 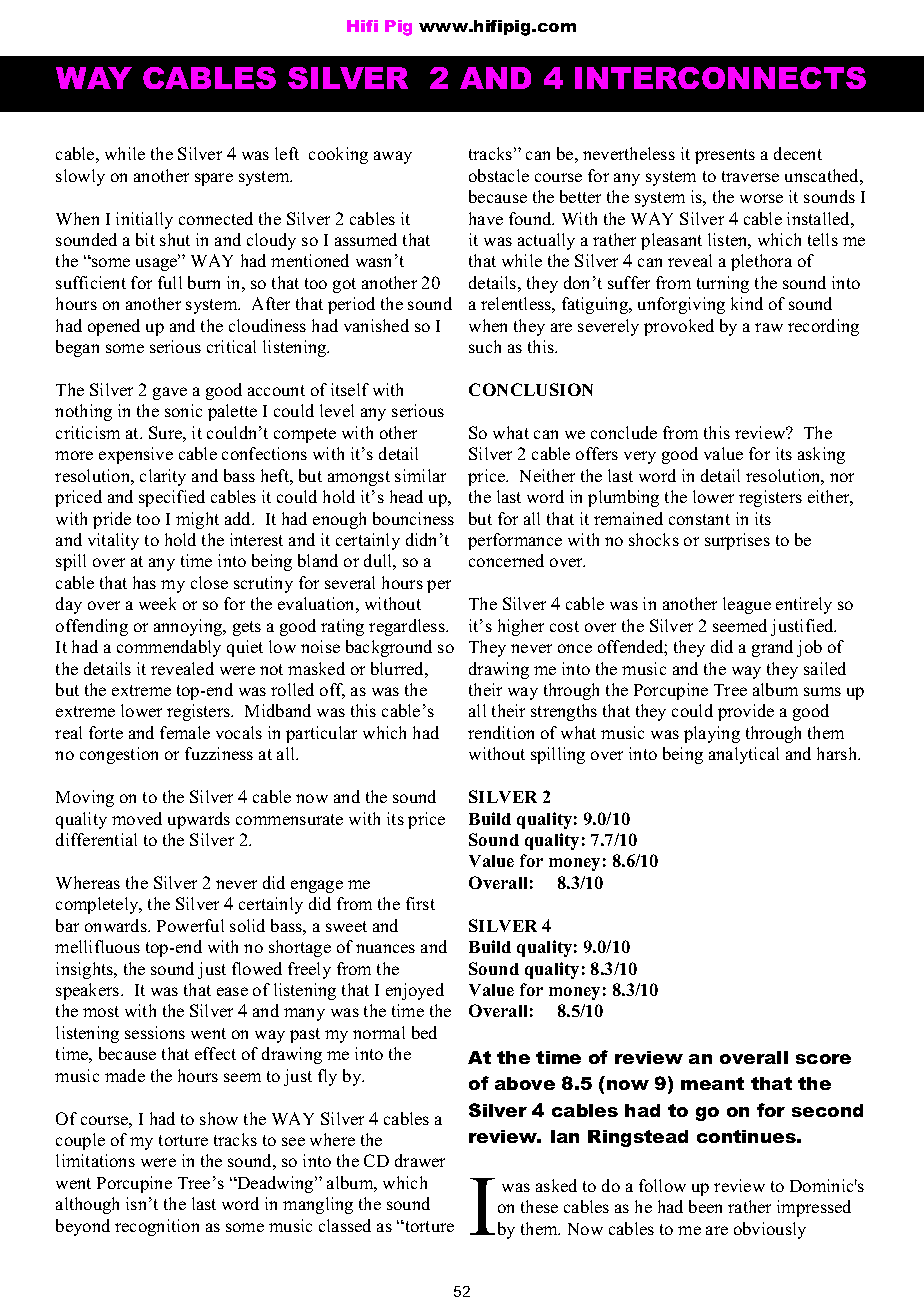 I want to click on Powerful, so click(x=190, y=925).
